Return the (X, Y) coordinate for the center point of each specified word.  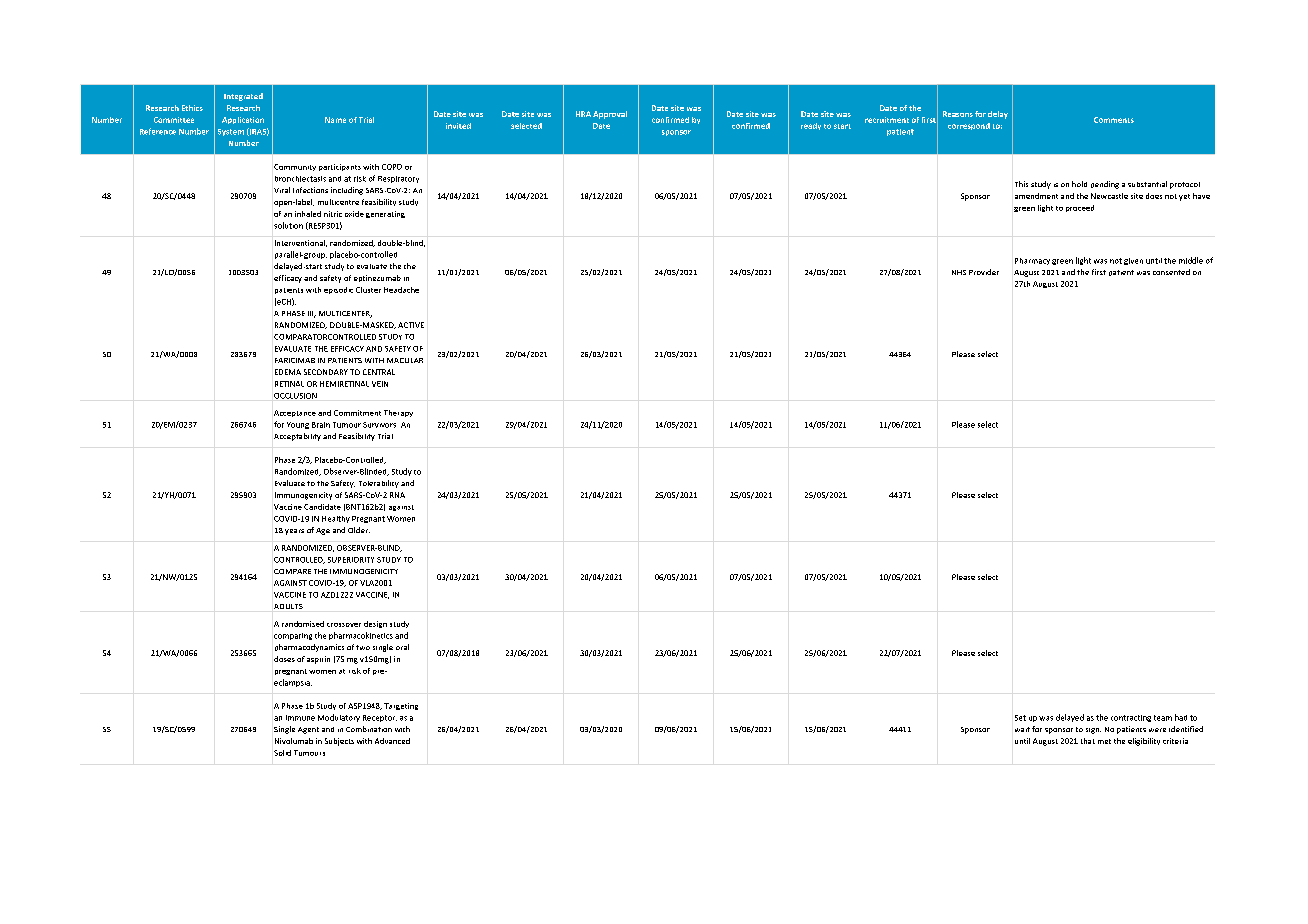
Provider (984, 272)
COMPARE (292, 571)
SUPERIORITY (351, 560)
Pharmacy (1032, 261)
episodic (338, 290)
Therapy (398, 413)
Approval (610, 115)
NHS (959, 272)
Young (298, 425)
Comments (1114, 120)
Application (243, 120)
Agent (308, 730)
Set (1020, 718)
